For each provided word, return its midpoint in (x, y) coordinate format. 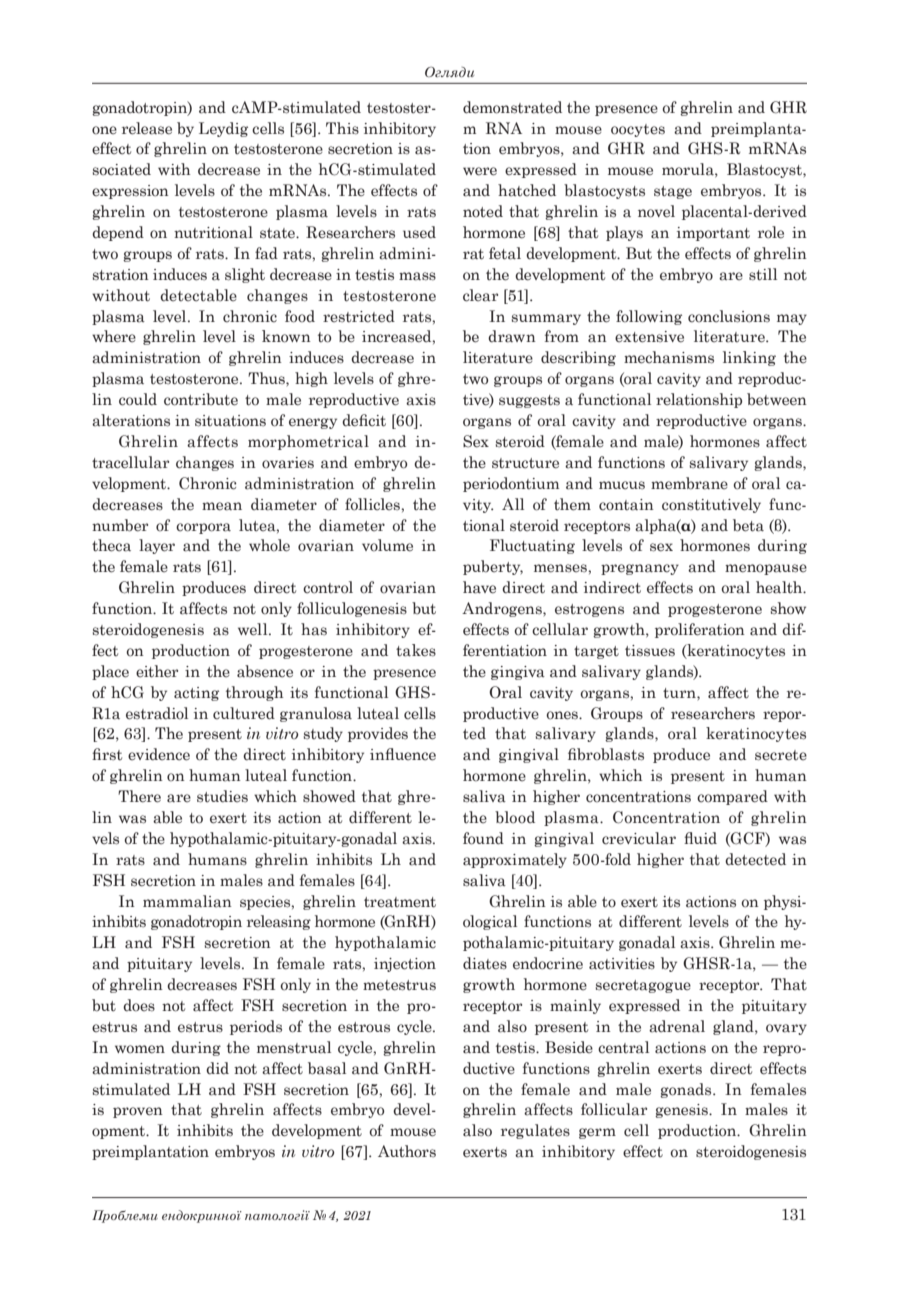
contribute (201, 399)
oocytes (638, 130)
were (480, 171)
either (157, 671)
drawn (512, 336)
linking (749, 358)
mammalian (187, 901)
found (483, 838)
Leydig (223, 129)
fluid (700, 838)
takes (416, 650)
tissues (650, 651)
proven (138, 1112)
